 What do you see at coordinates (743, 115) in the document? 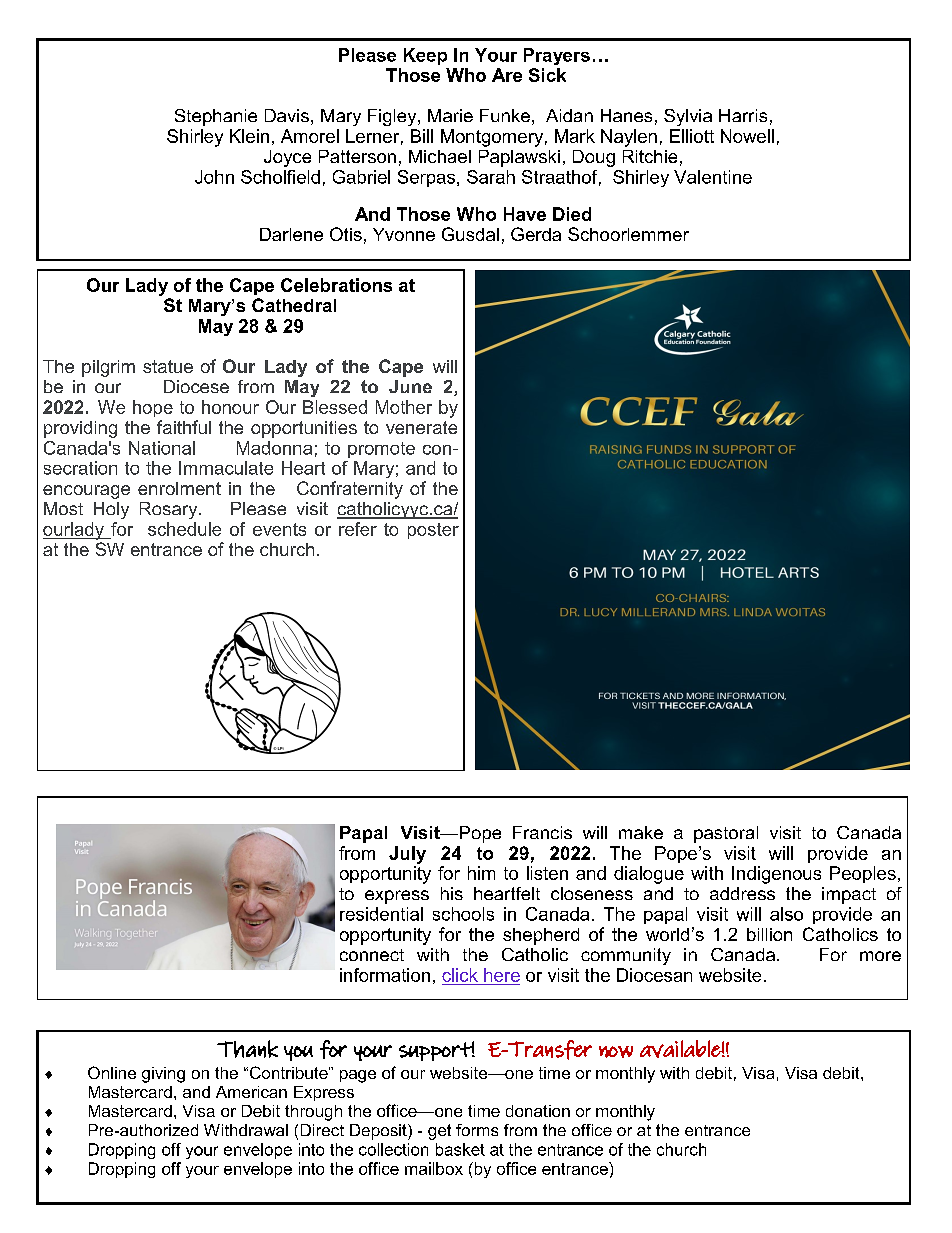
I see `Harris` at bounding box center [743, 115].
